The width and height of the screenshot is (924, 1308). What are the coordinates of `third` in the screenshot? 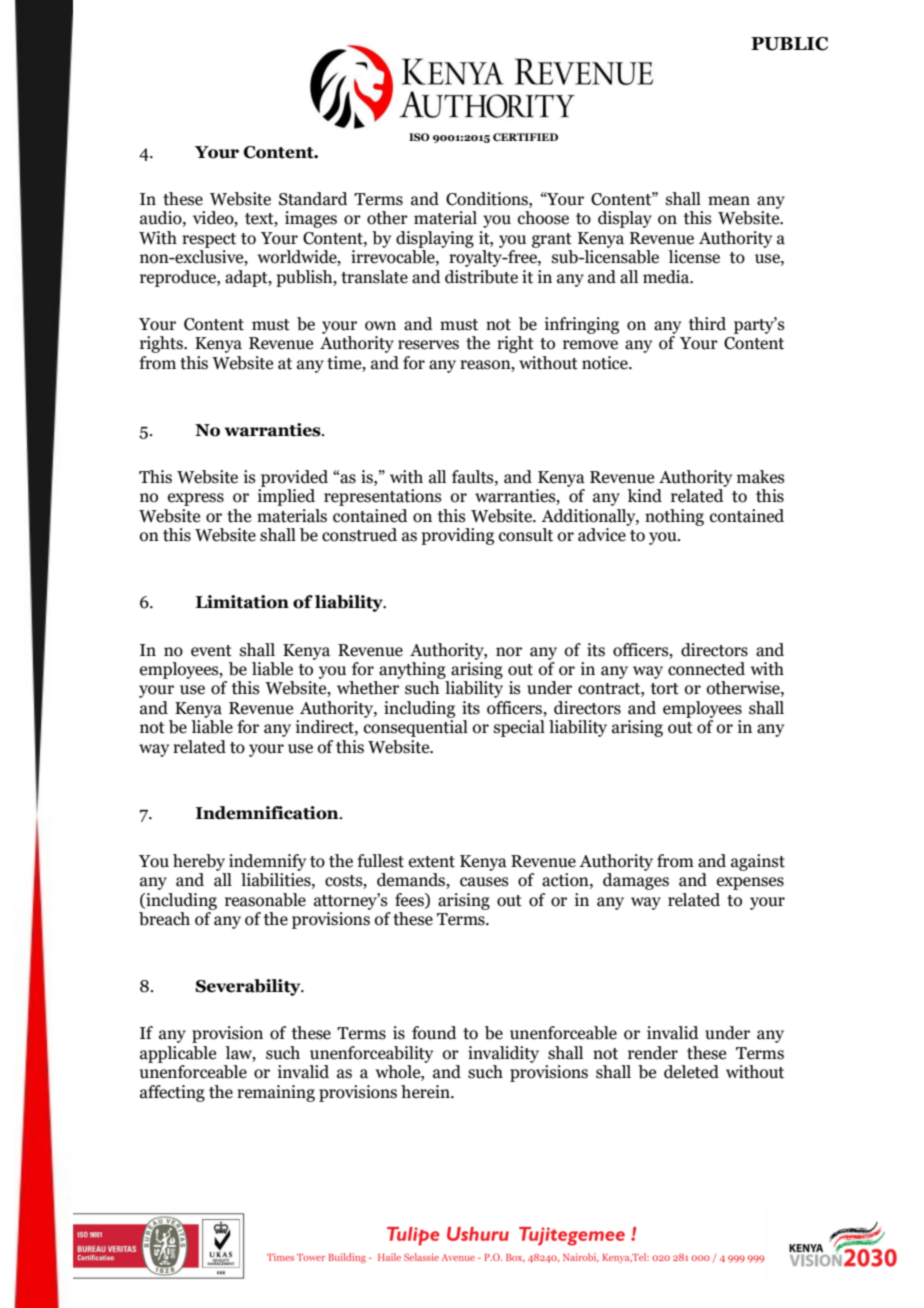 It's located at (707, 324).
